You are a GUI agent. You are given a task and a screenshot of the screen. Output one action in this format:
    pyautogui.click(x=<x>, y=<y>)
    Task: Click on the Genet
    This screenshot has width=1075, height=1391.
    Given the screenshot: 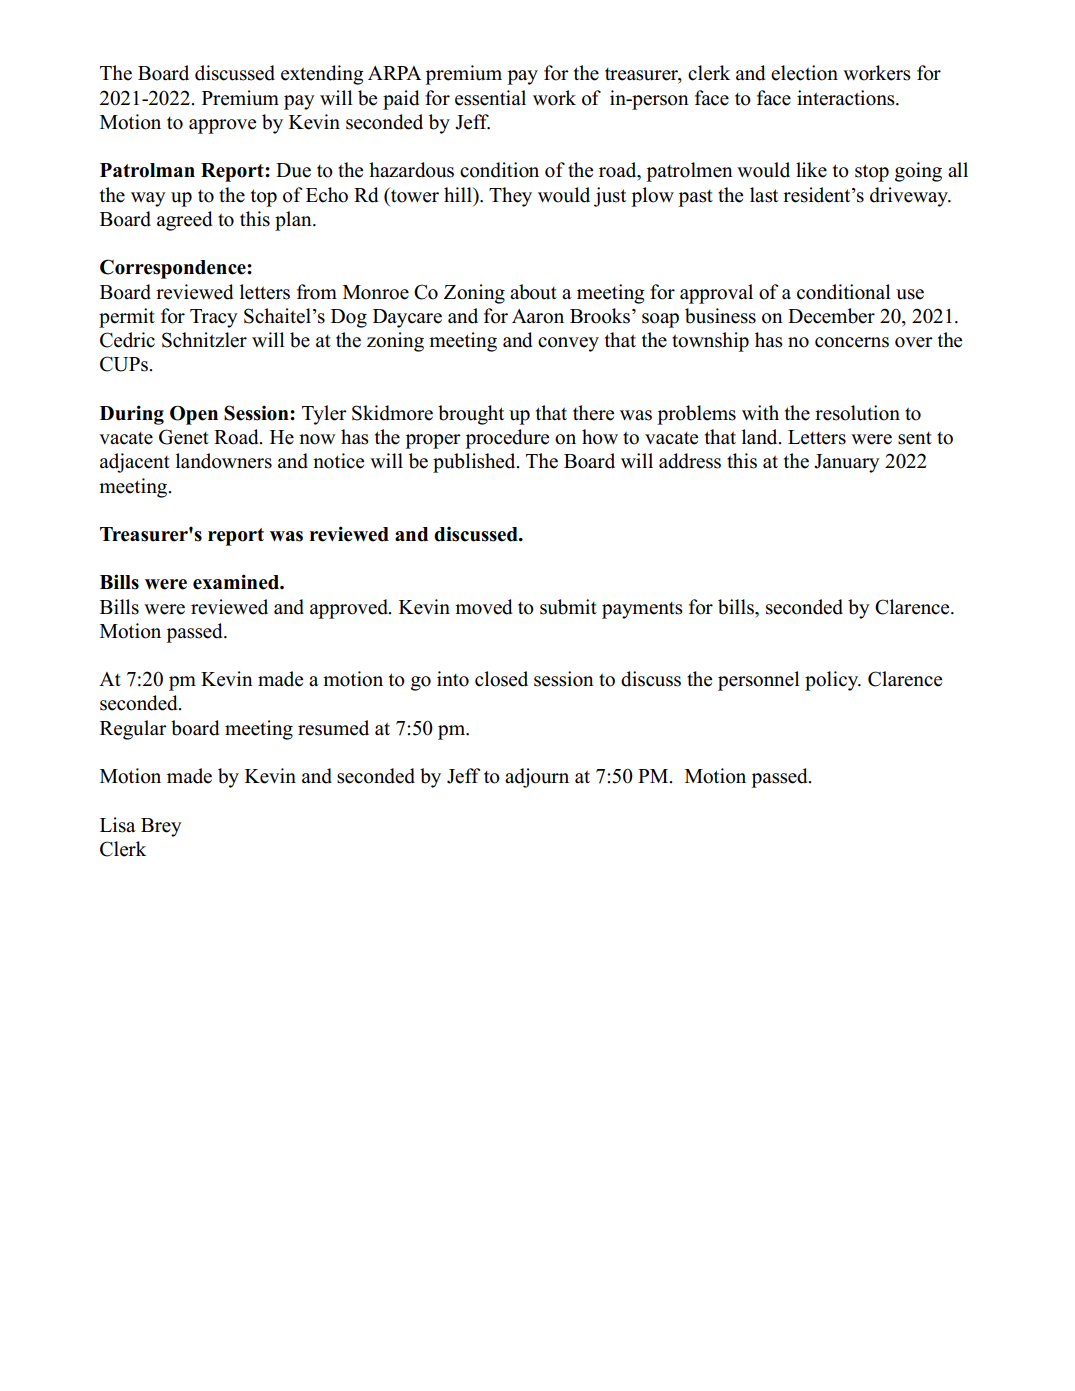 What is the action you would take?
    pyautogui.click(x=184, y=437)
